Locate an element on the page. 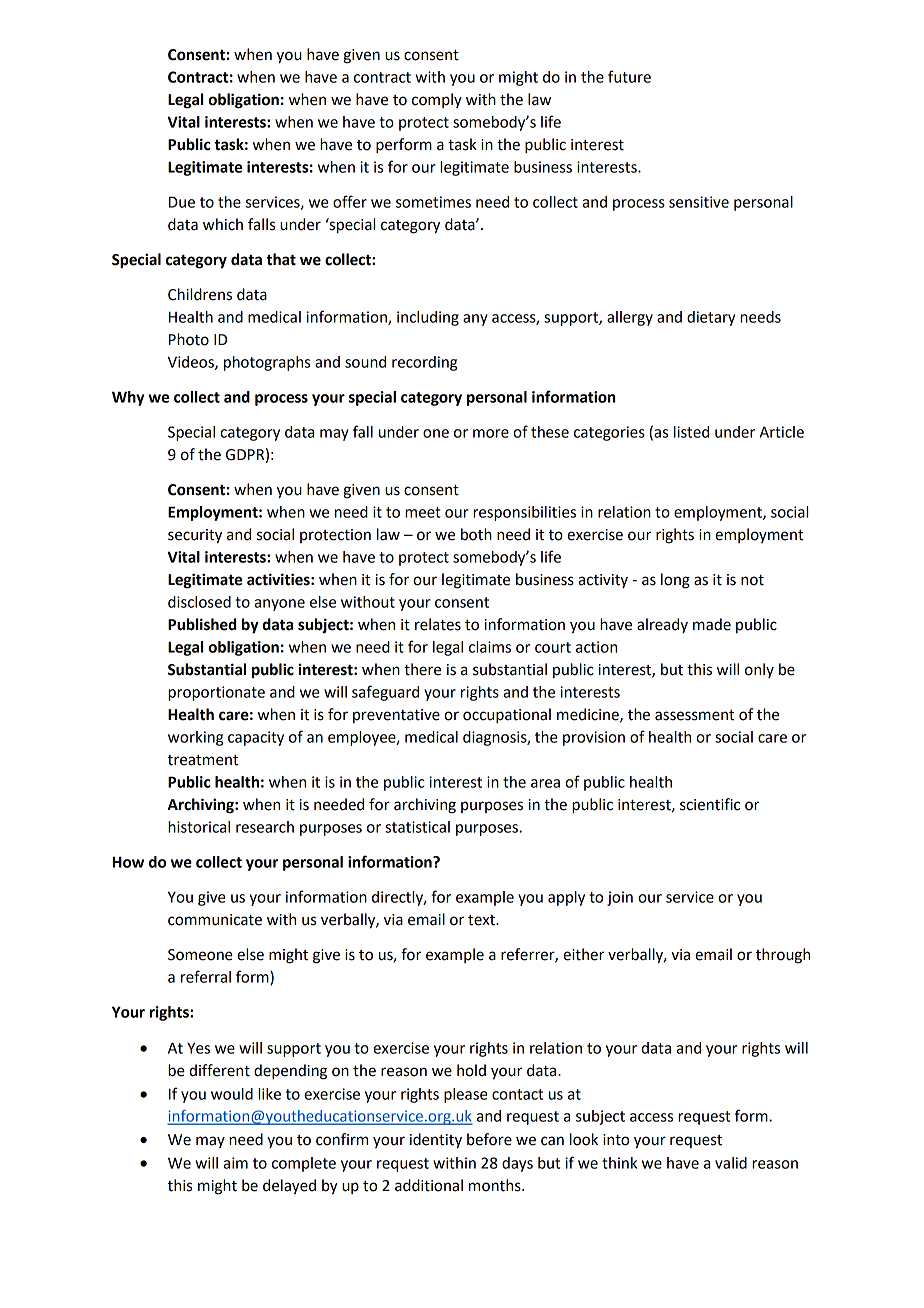 This document has height=1308, width=924. comply is located at coordinates (437, 100).
